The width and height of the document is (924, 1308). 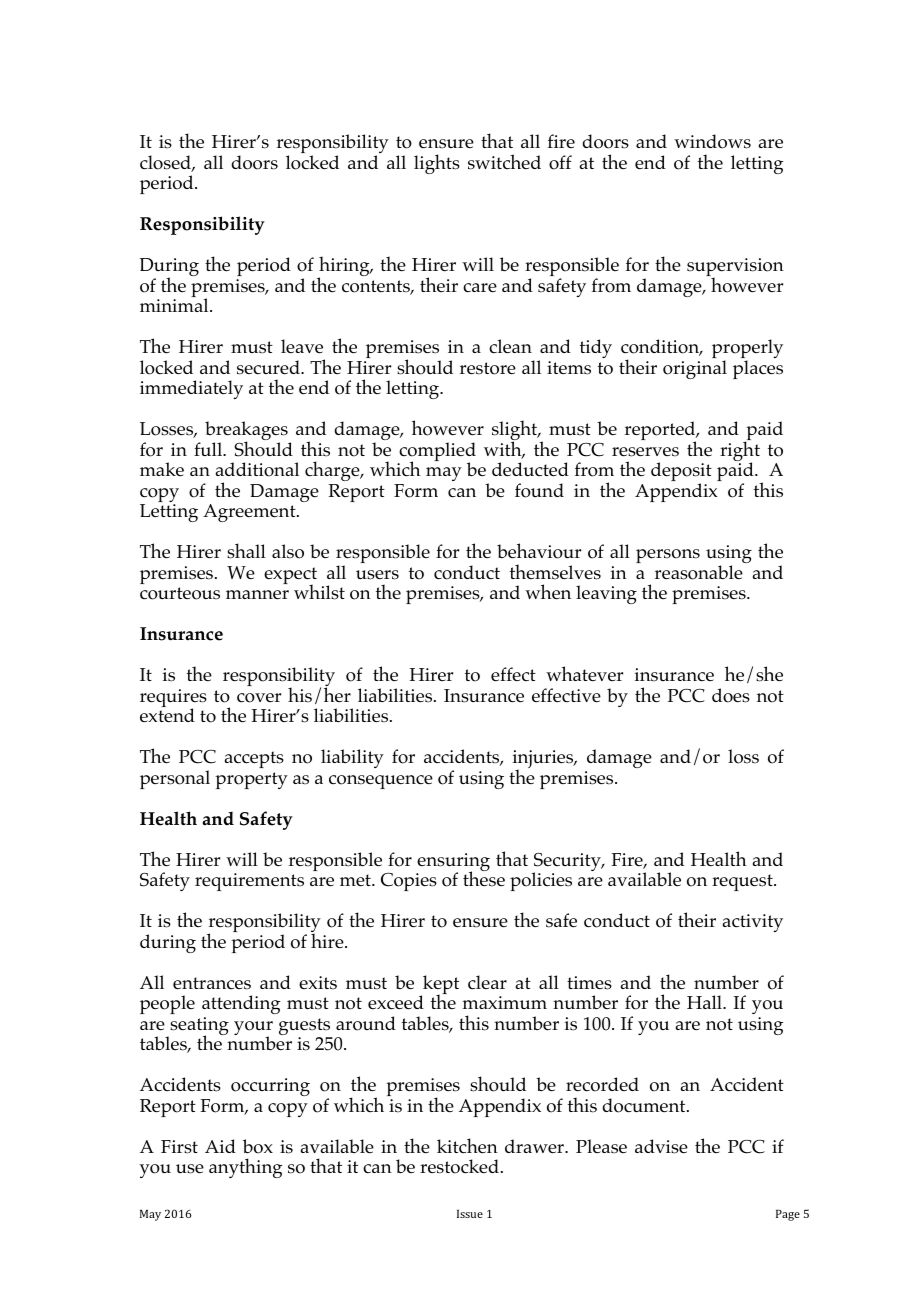 I want to click on does, so click(x=731, y=695).
